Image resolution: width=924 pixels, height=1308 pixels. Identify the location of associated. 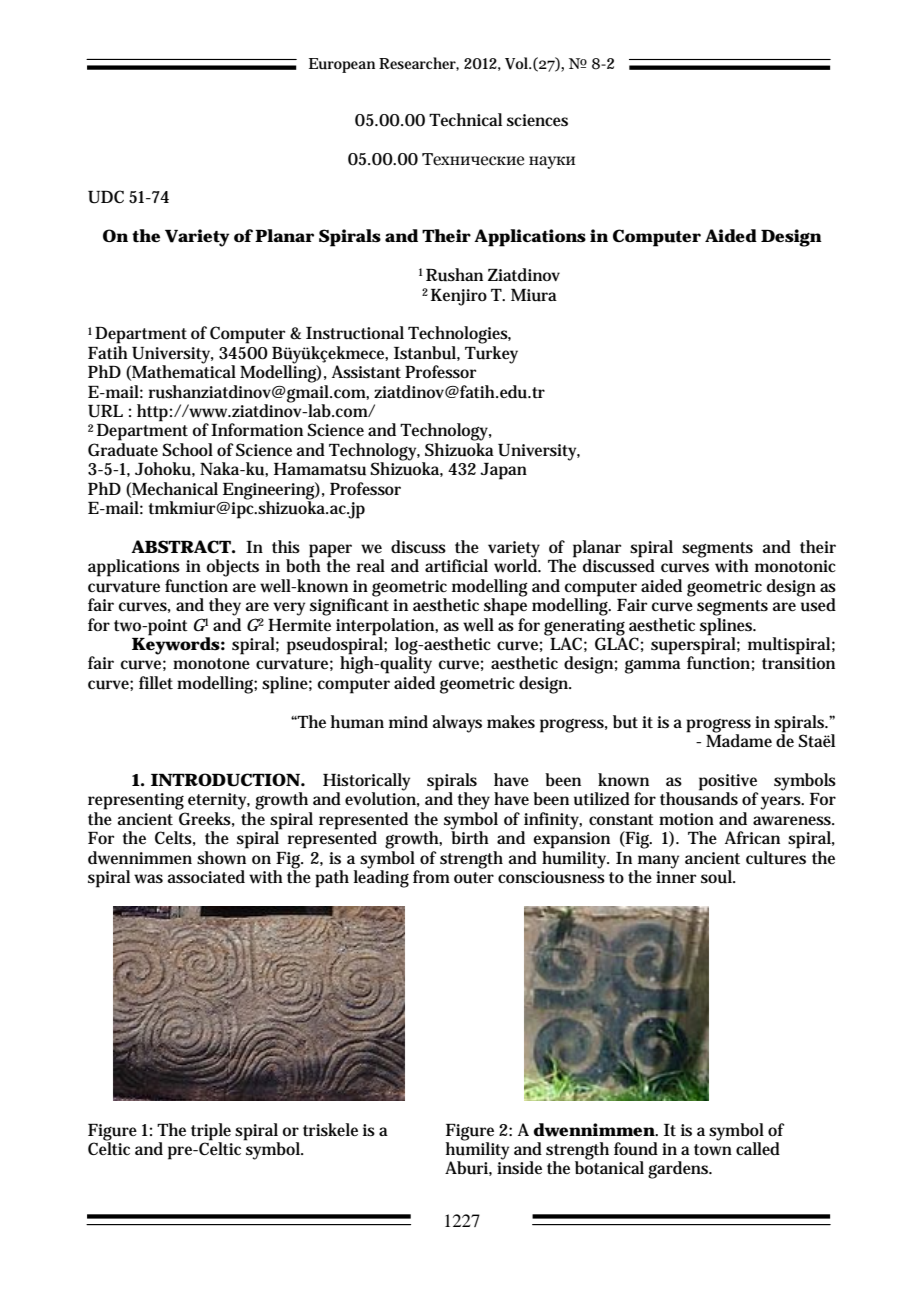
(206, 877).
